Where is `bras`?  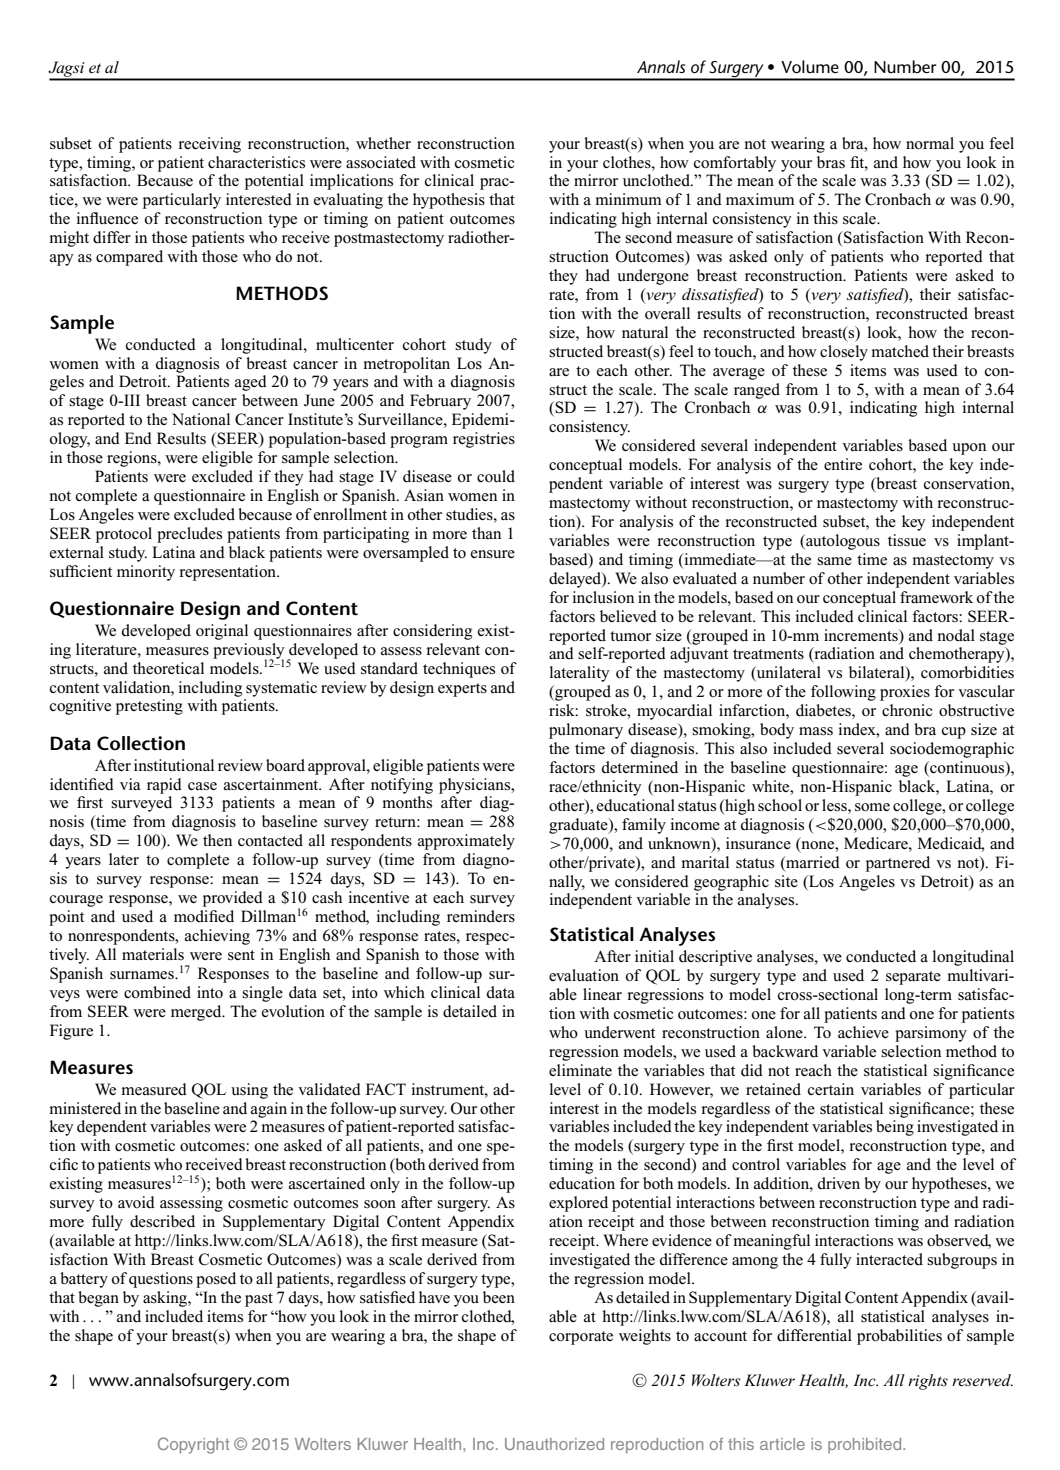 bras is located at coordinates (831, 162).
